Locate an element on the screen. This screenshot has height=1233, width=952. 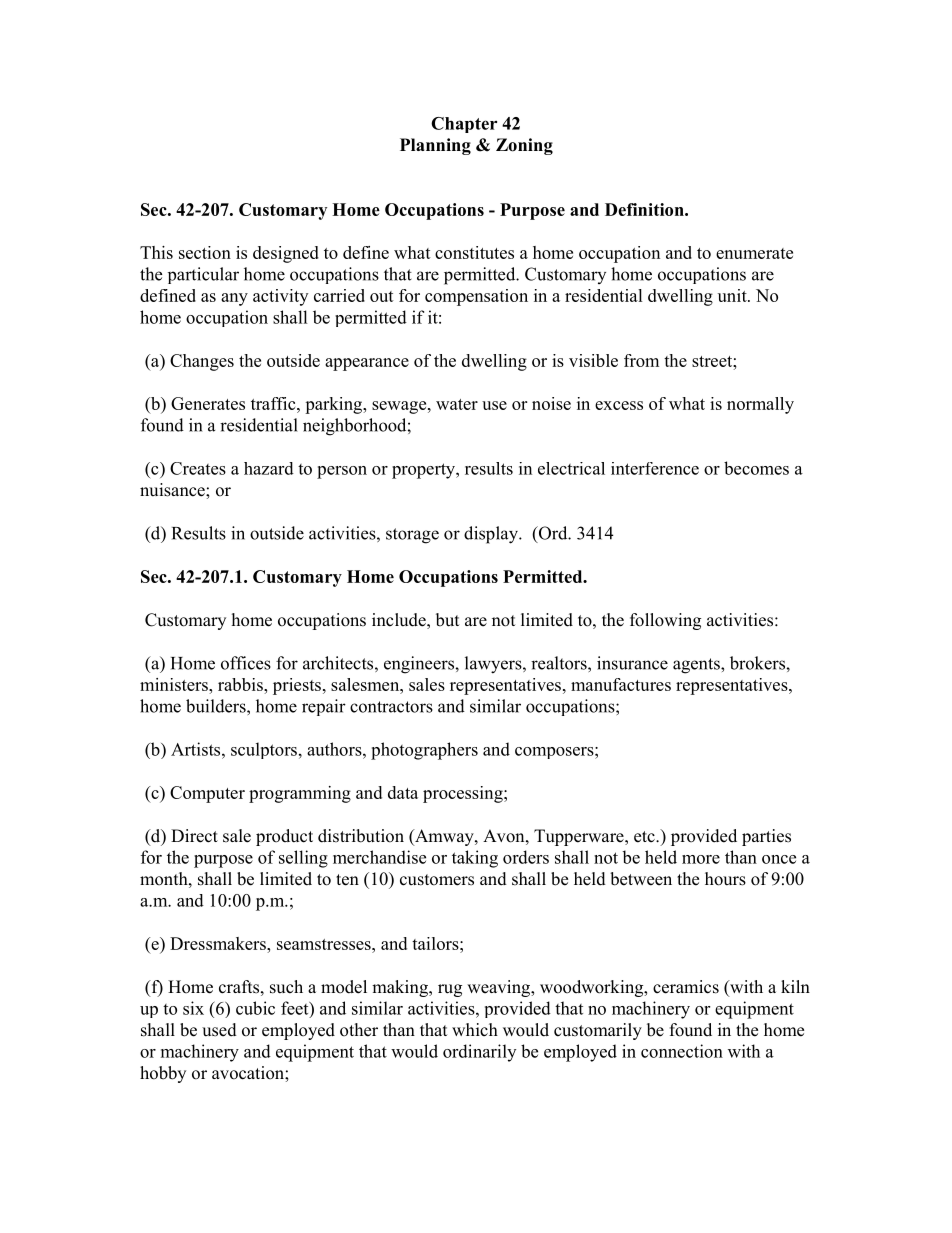
agents is located at coordinates (697, 666).
